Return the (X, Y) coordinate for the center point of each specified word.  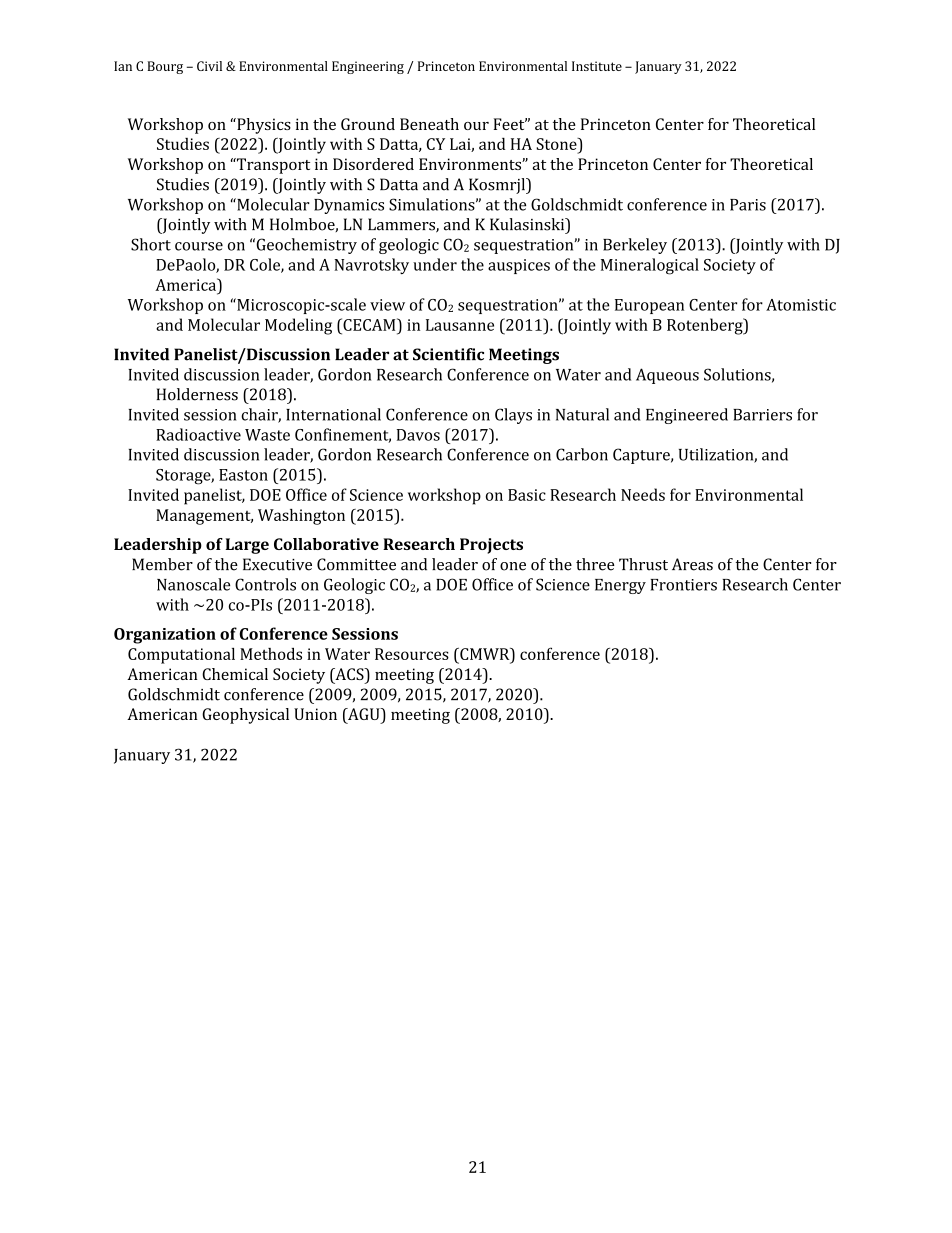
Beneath (429, 124)
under (435, 264)
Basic (527, 495)
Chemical (235, 674)
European (649, 306)
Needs (643, 494)
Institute (597, 66)
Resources (412, 654)
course (199, 246)
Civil (209, 66)
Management (204, 517)
